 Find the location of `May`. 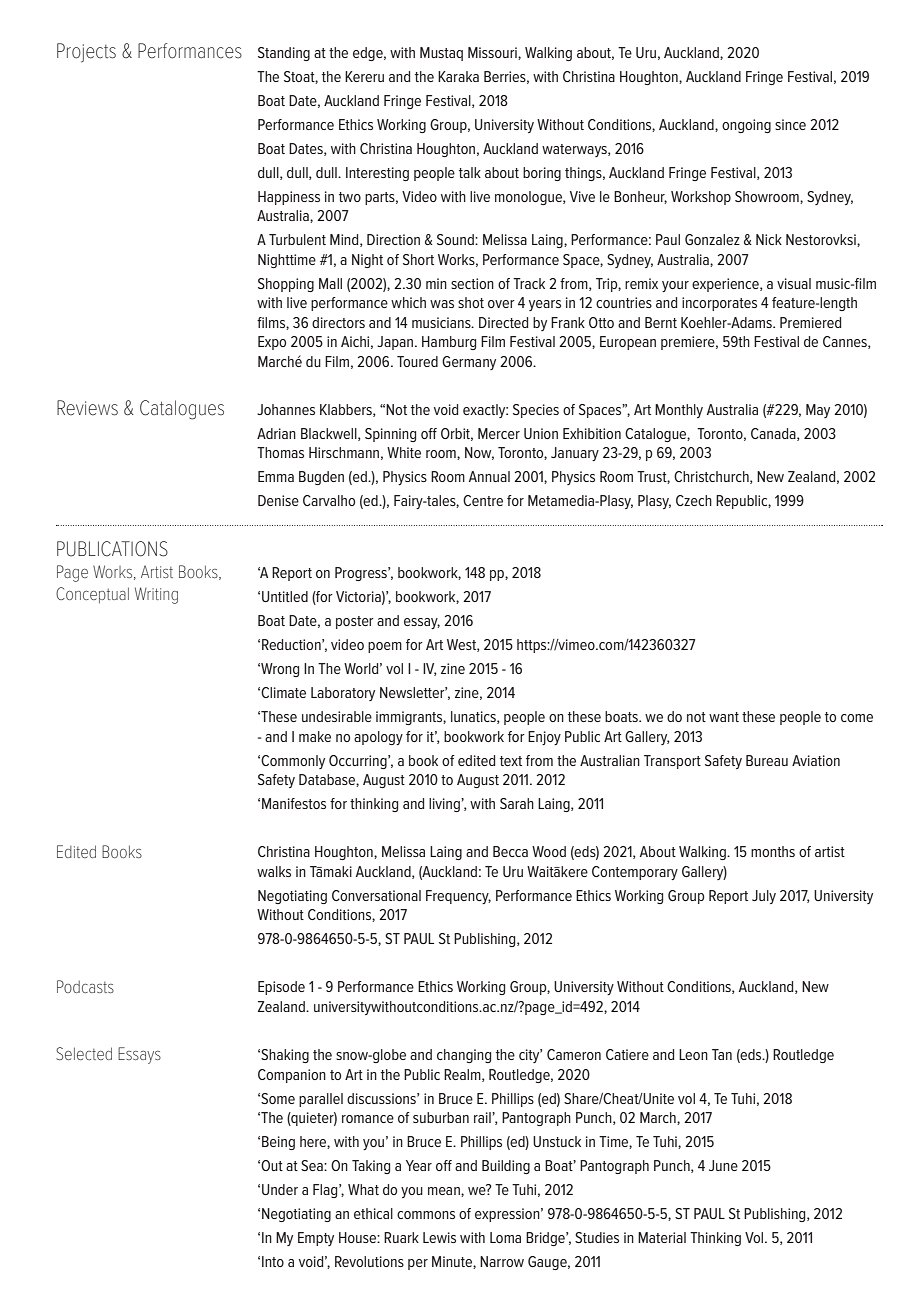

May is located at coordinates (818, 411).
